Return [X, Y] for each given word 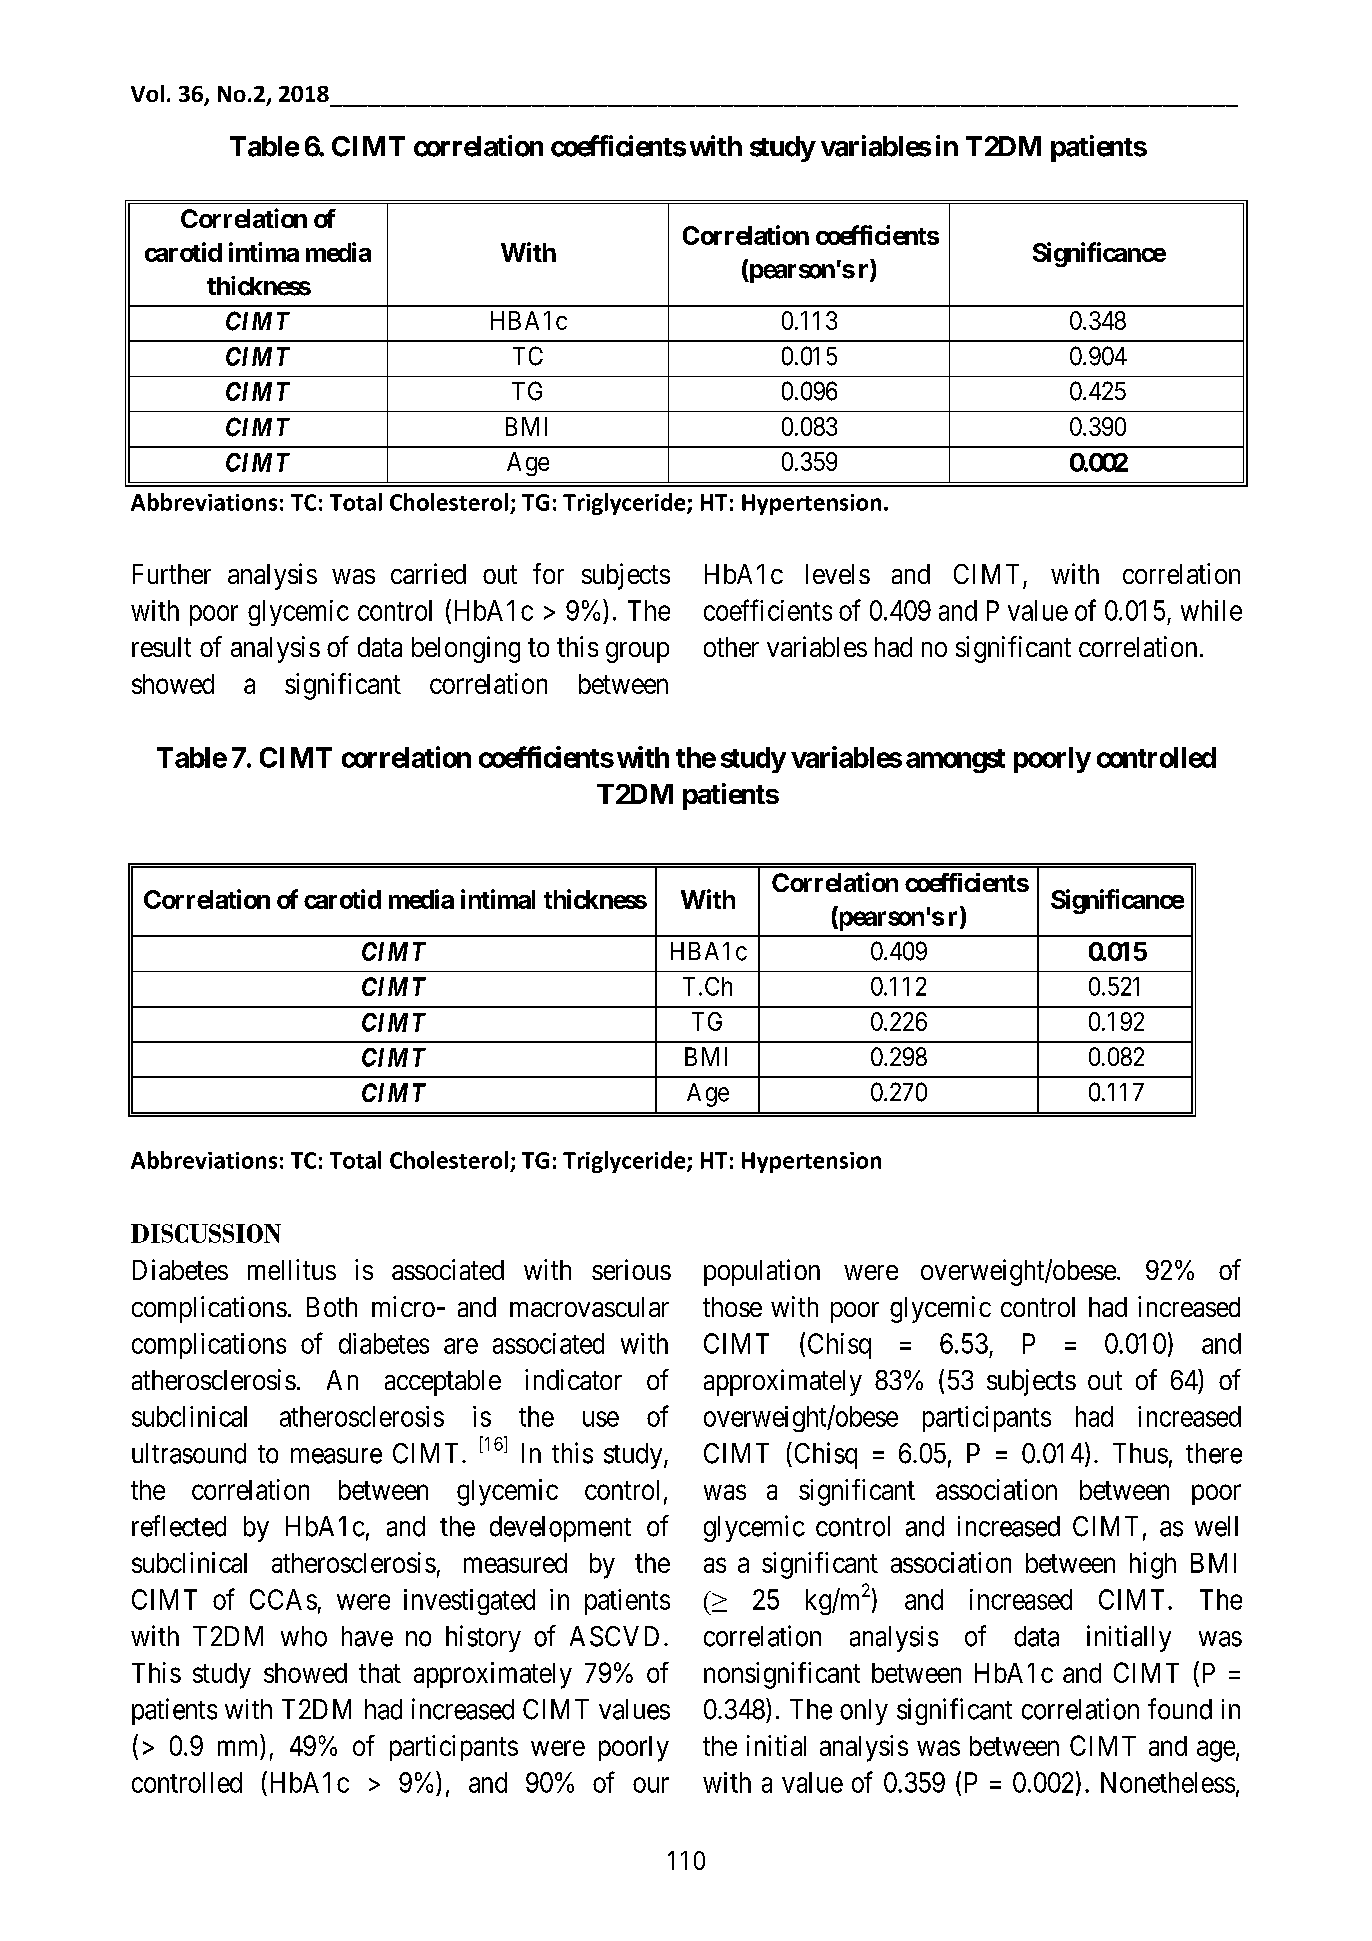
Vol [147, 93]
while [1211, 610]
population [762, 1272]
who [304, 1636]
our [651, 1785]
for [548, 573]
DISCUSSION [206, 1233]
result [161, 647]
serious [631, 1269]
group [637, 652]
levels [838, 574]
